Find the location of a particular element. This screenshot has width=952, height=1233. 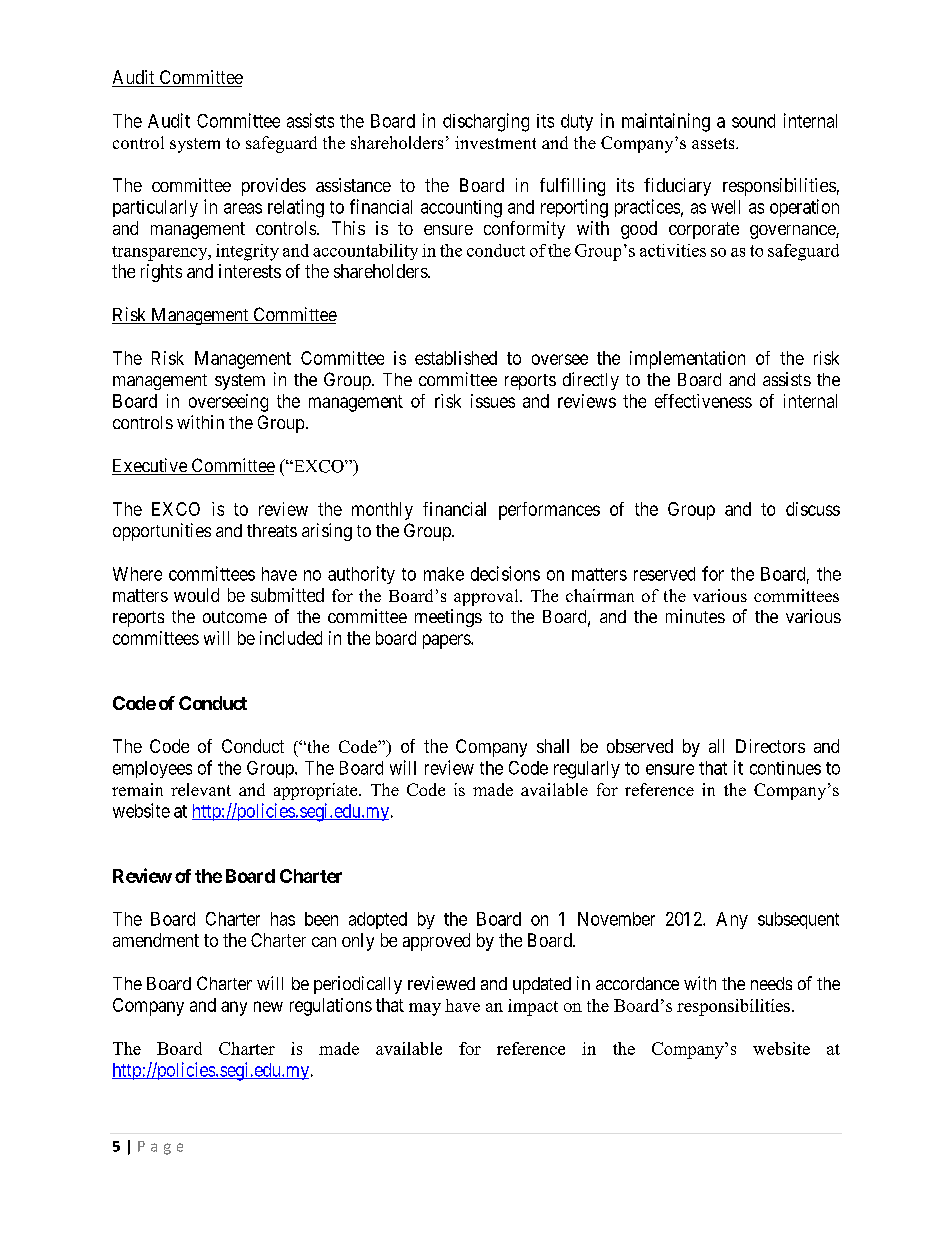

established is located at coordinates (456, 358).
